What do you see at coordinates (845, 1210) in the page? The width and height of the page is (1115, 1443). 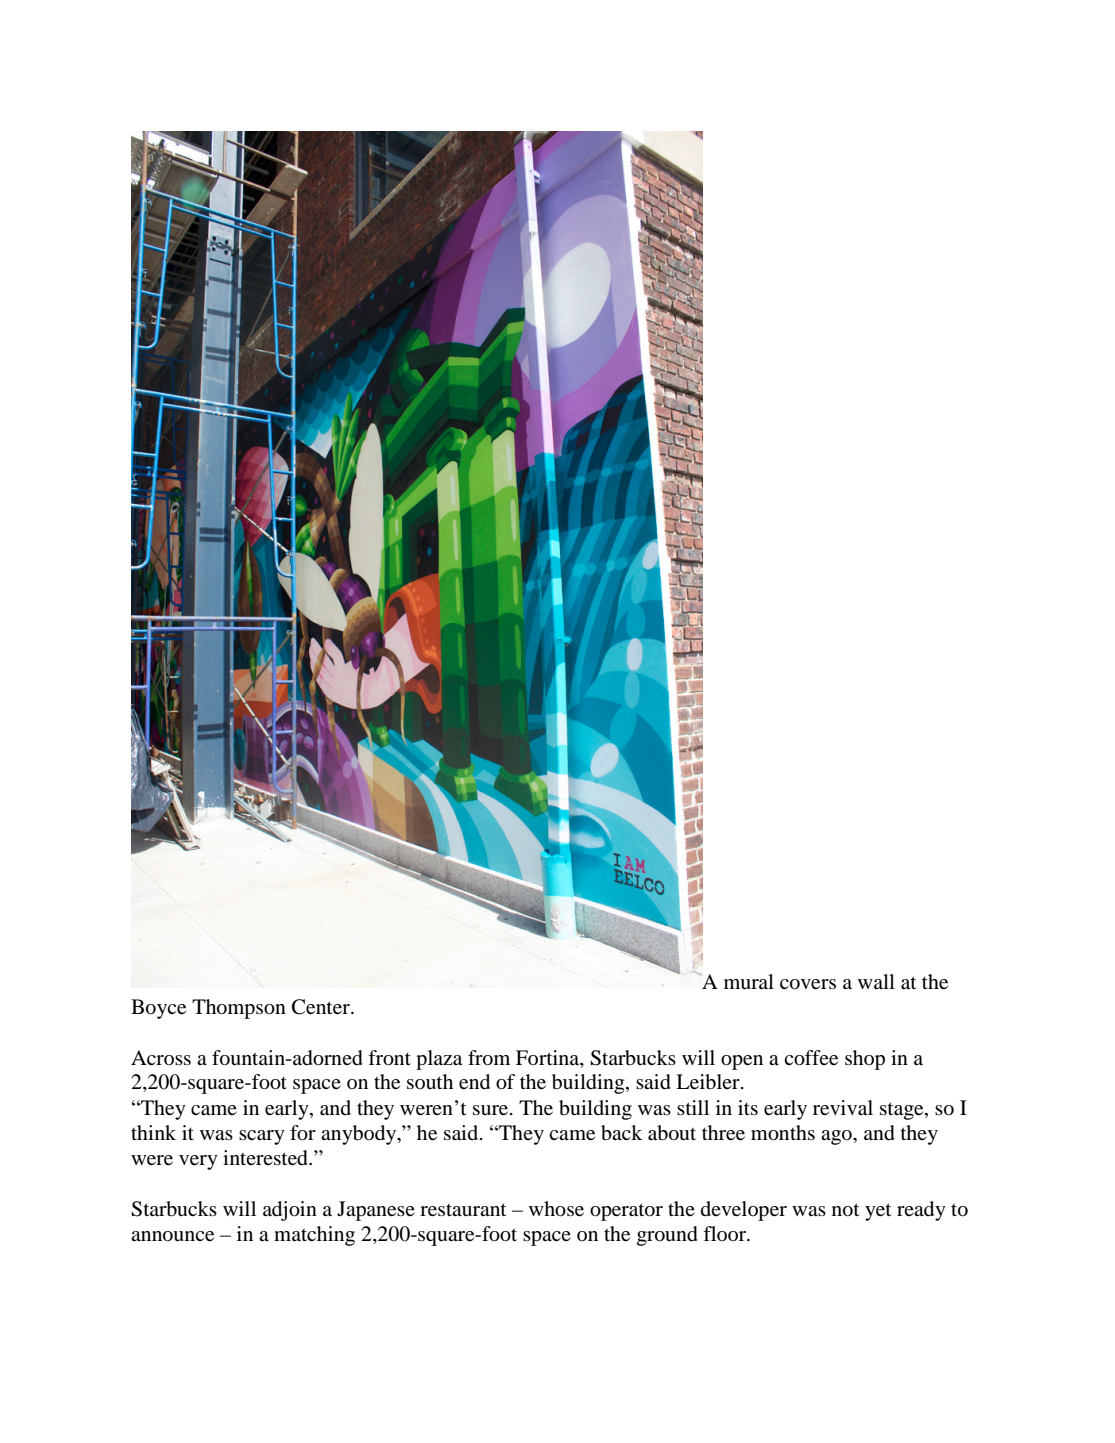 I see `not` at bounding box center [845, 1210].
